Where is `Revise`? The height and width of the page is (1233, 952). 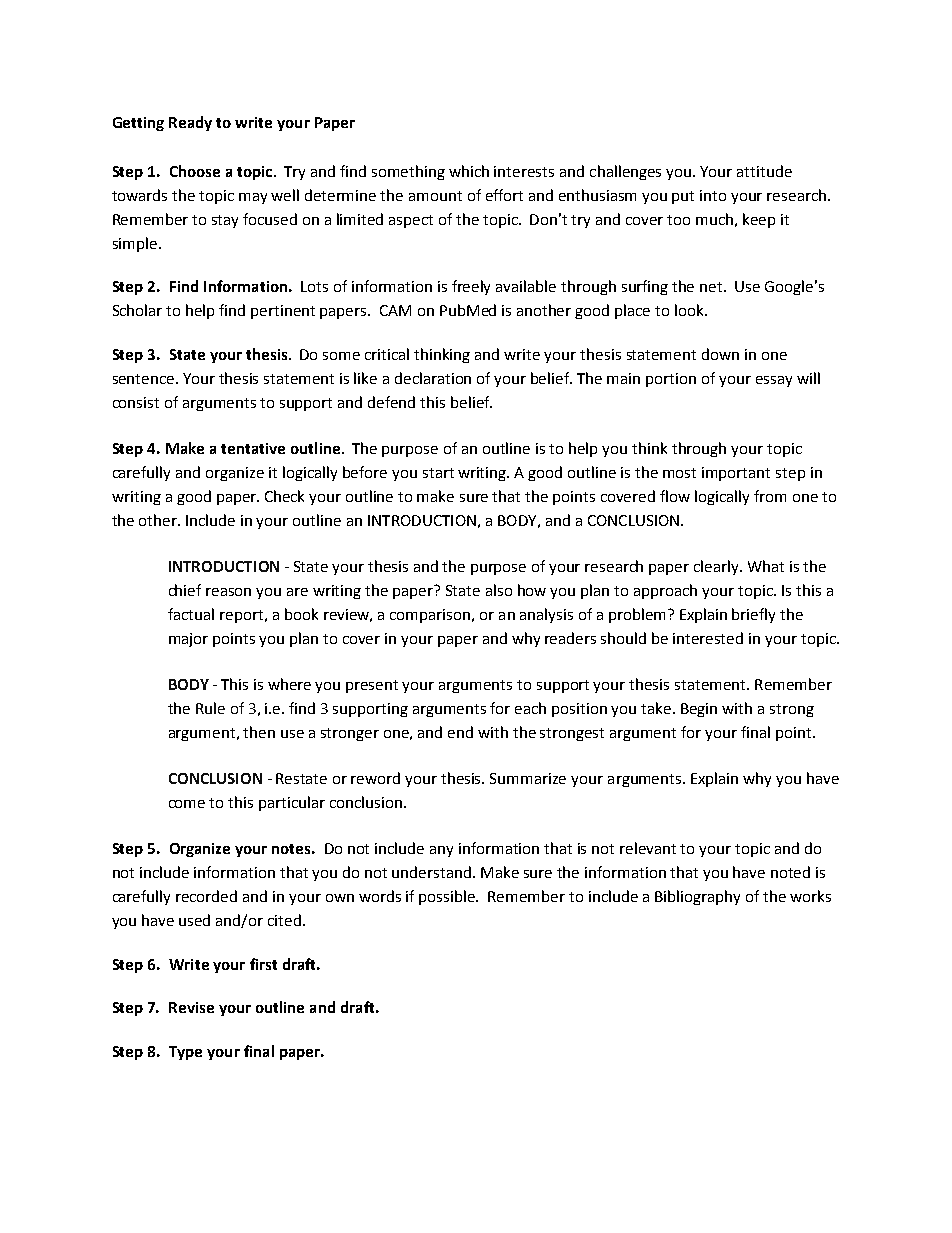
Revise is located at coordinates (191, 1007).
